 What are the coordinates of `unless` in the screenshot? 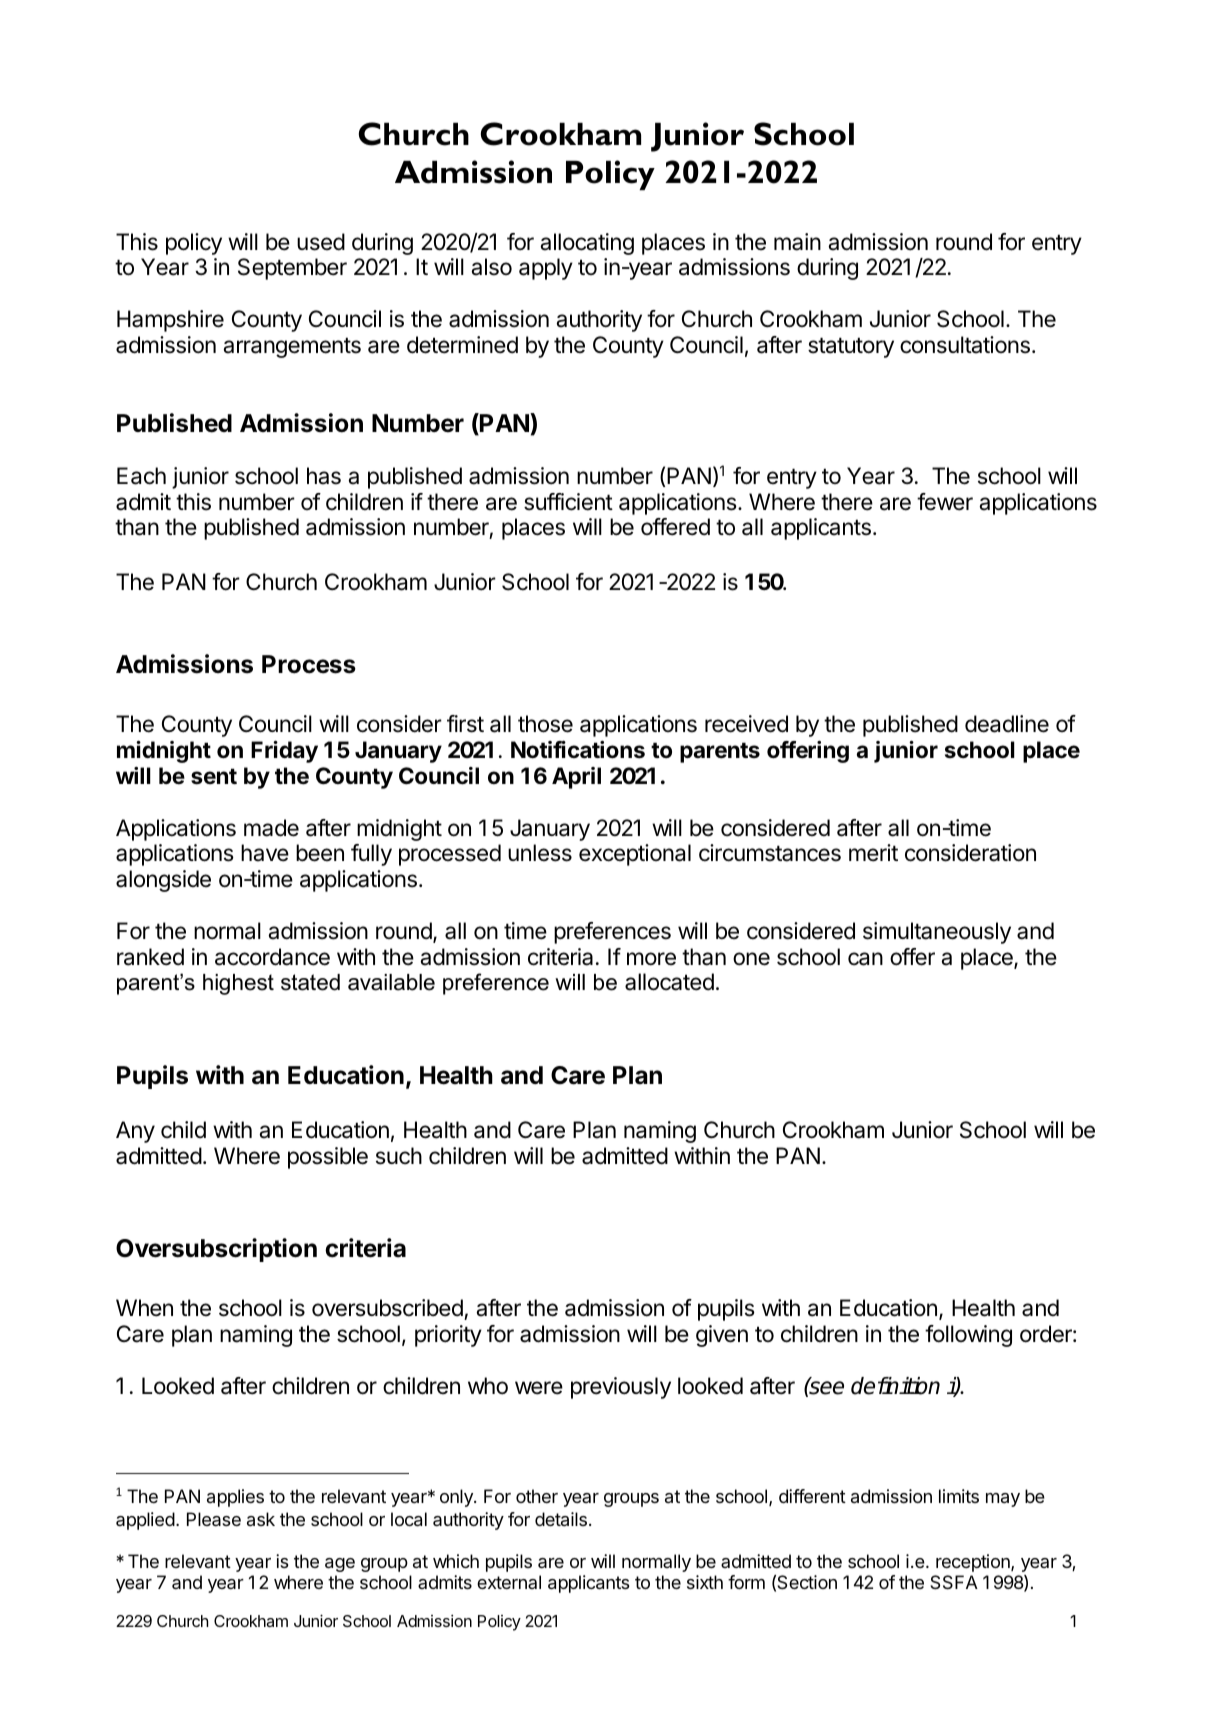 It's located at (540, 853).
